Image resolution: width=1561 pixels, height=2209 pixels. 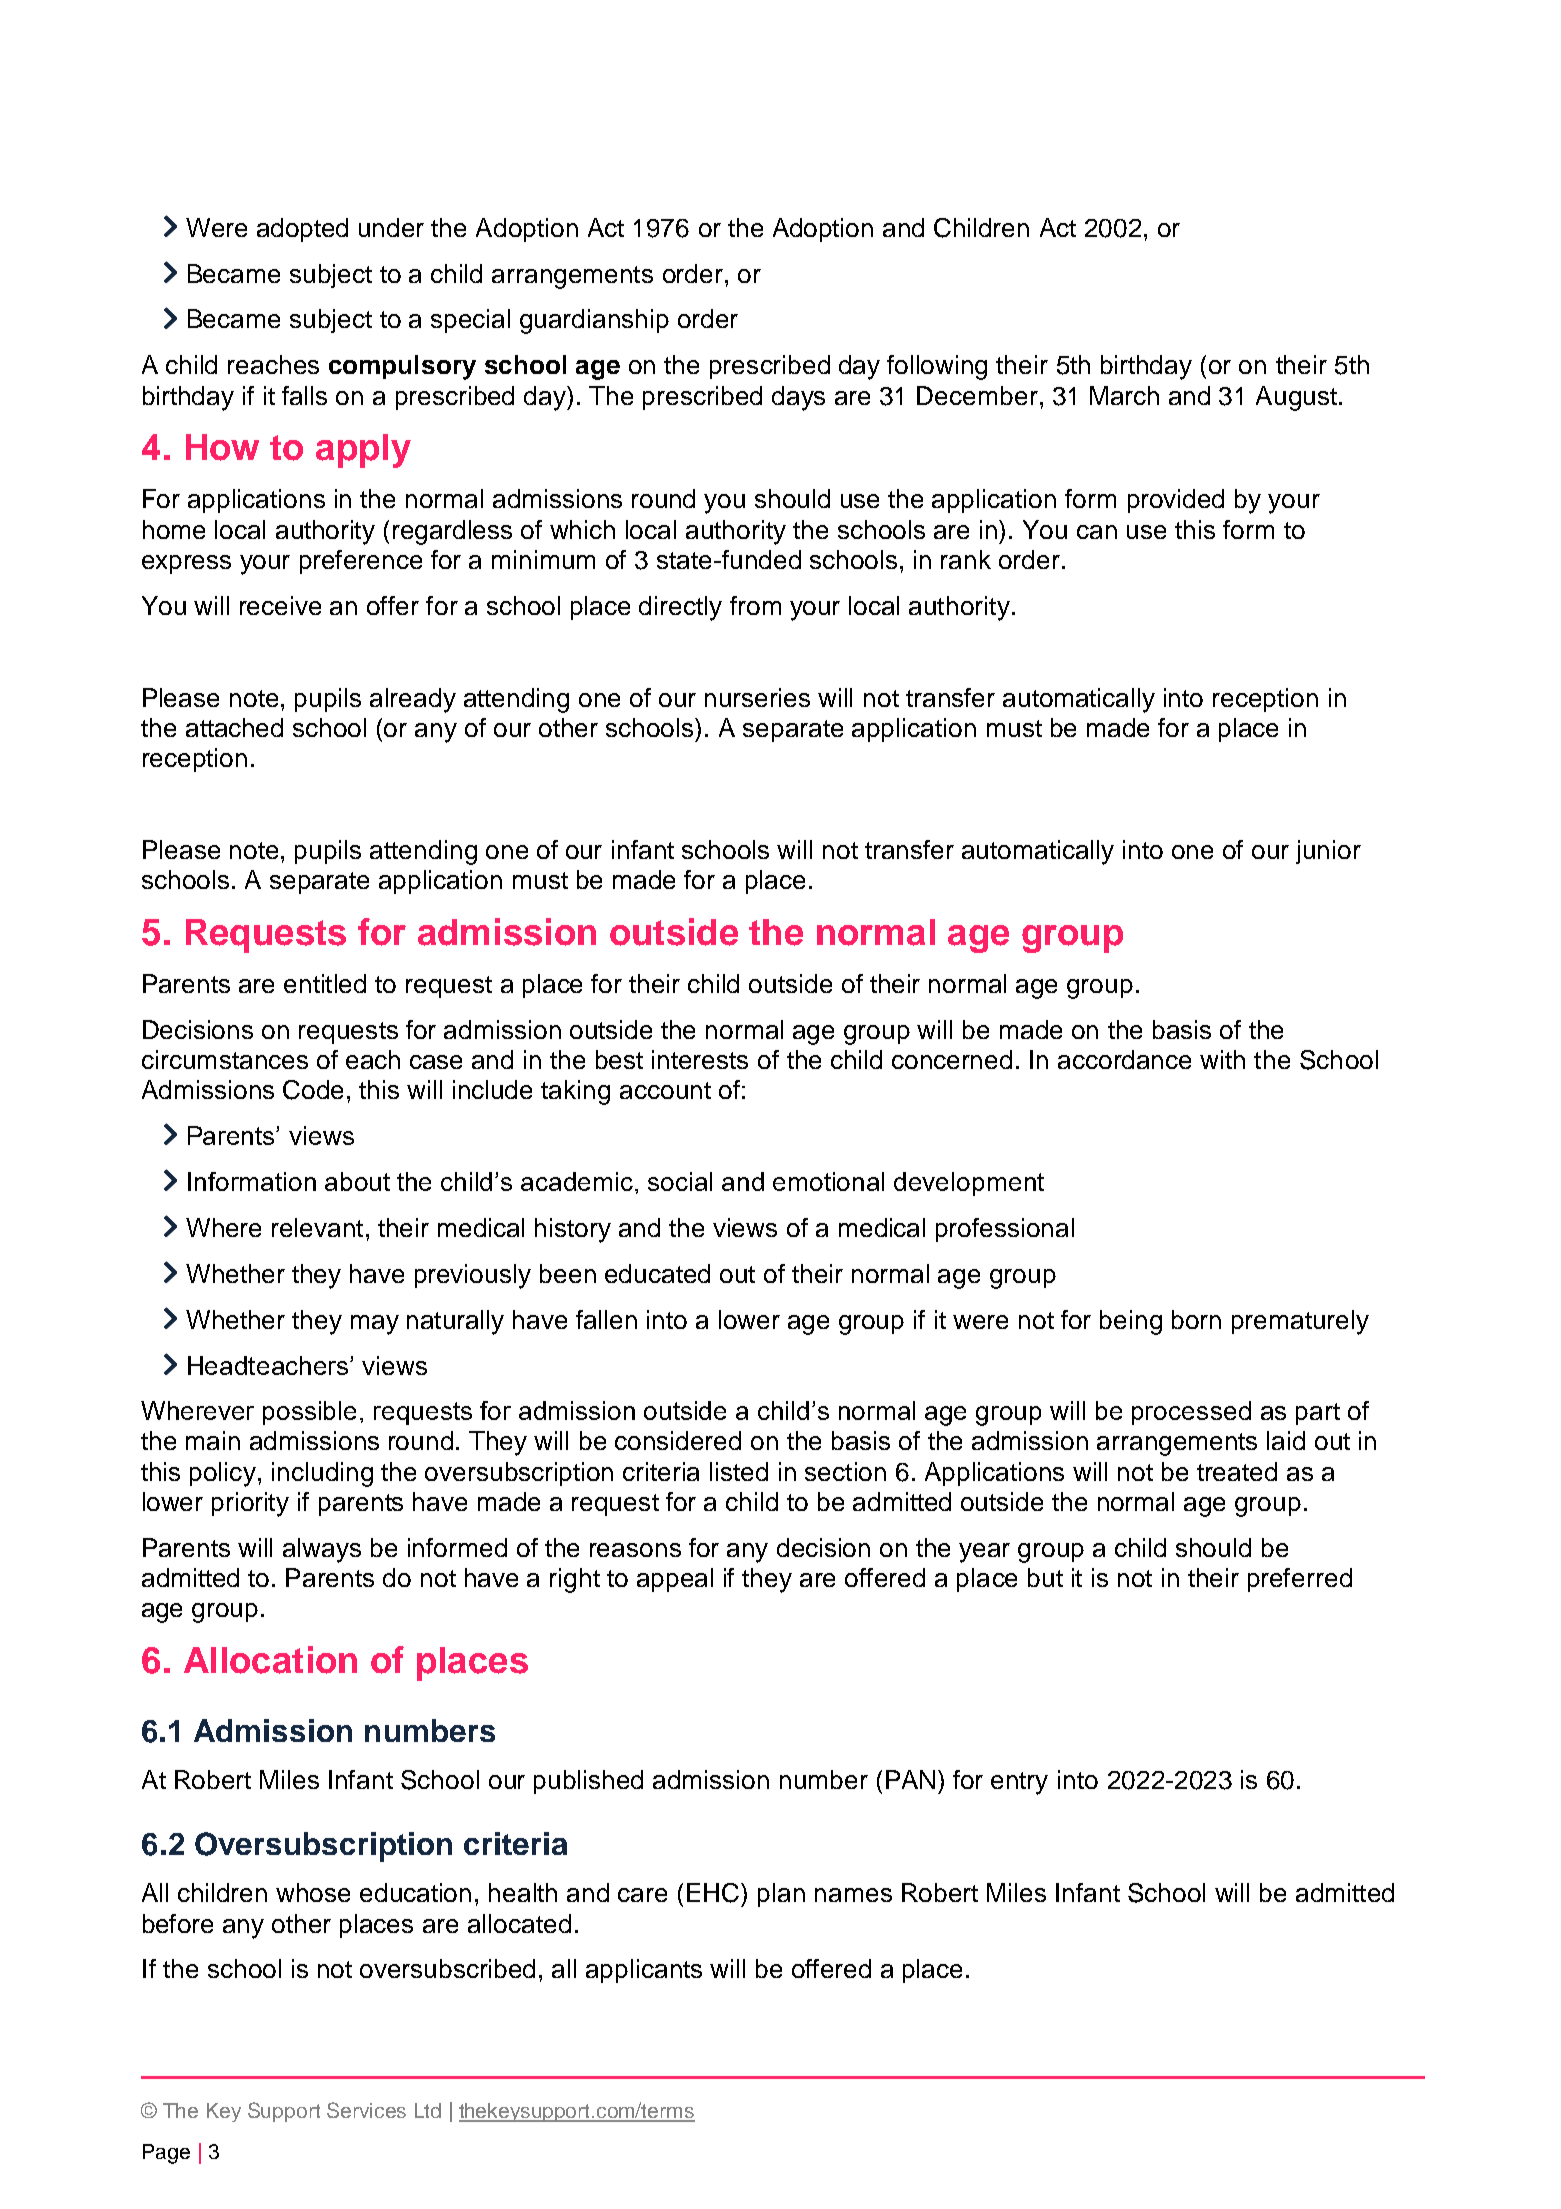 I want to click on appeal, so click(x=675, y=1580).
